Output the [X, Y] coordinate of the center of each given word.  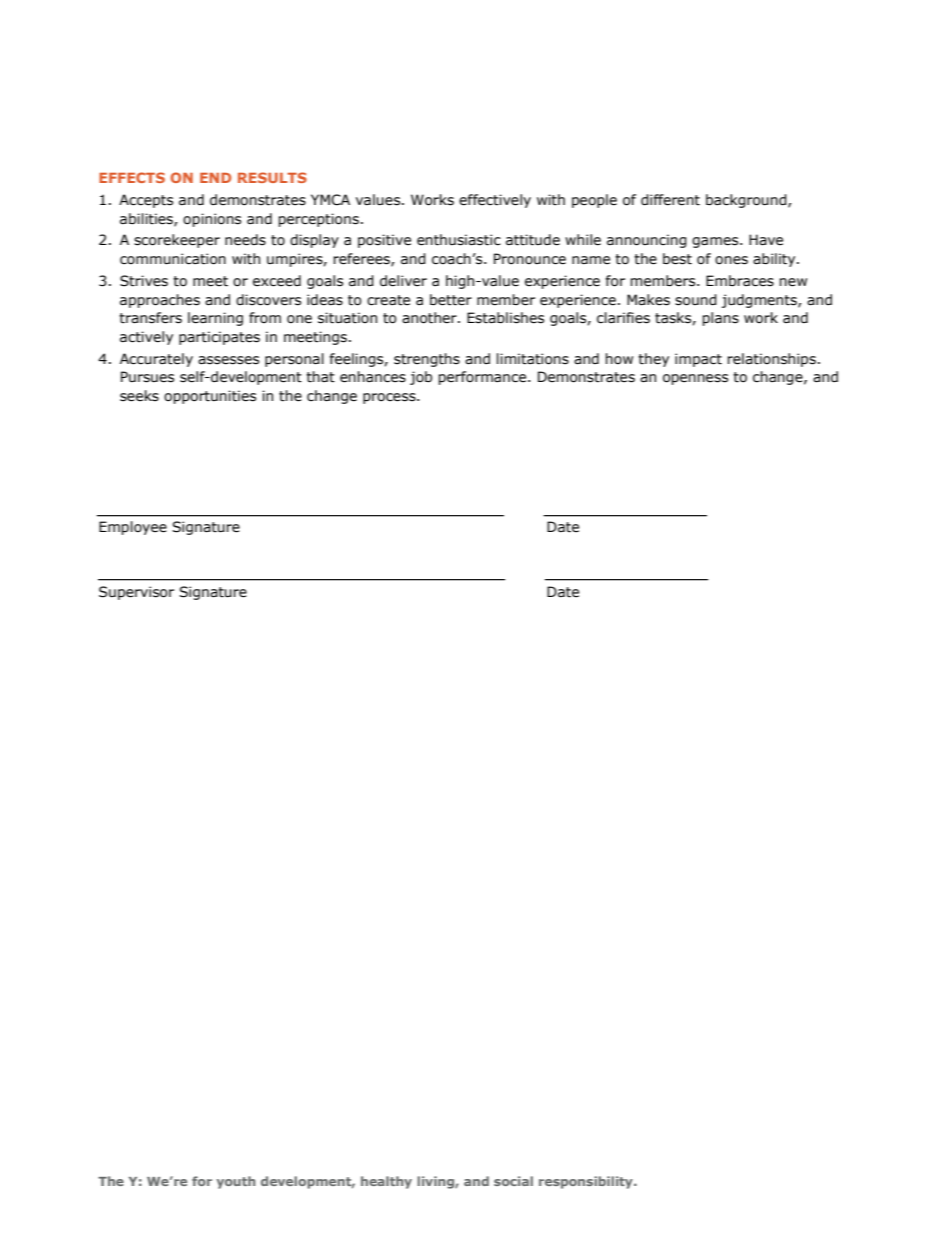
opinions [212, 220]
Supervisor [136, 593]
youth [236, 1182]
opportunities [210, 397]
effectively [495, 201]
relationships [771, 360]
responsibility [587, 1182]
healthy [386, 1182]
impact [698, 360]
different [670, 200]
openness [695, 379]
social [513, 1181]
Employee [133, 528]
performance [483, 378]
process [390, 398]
